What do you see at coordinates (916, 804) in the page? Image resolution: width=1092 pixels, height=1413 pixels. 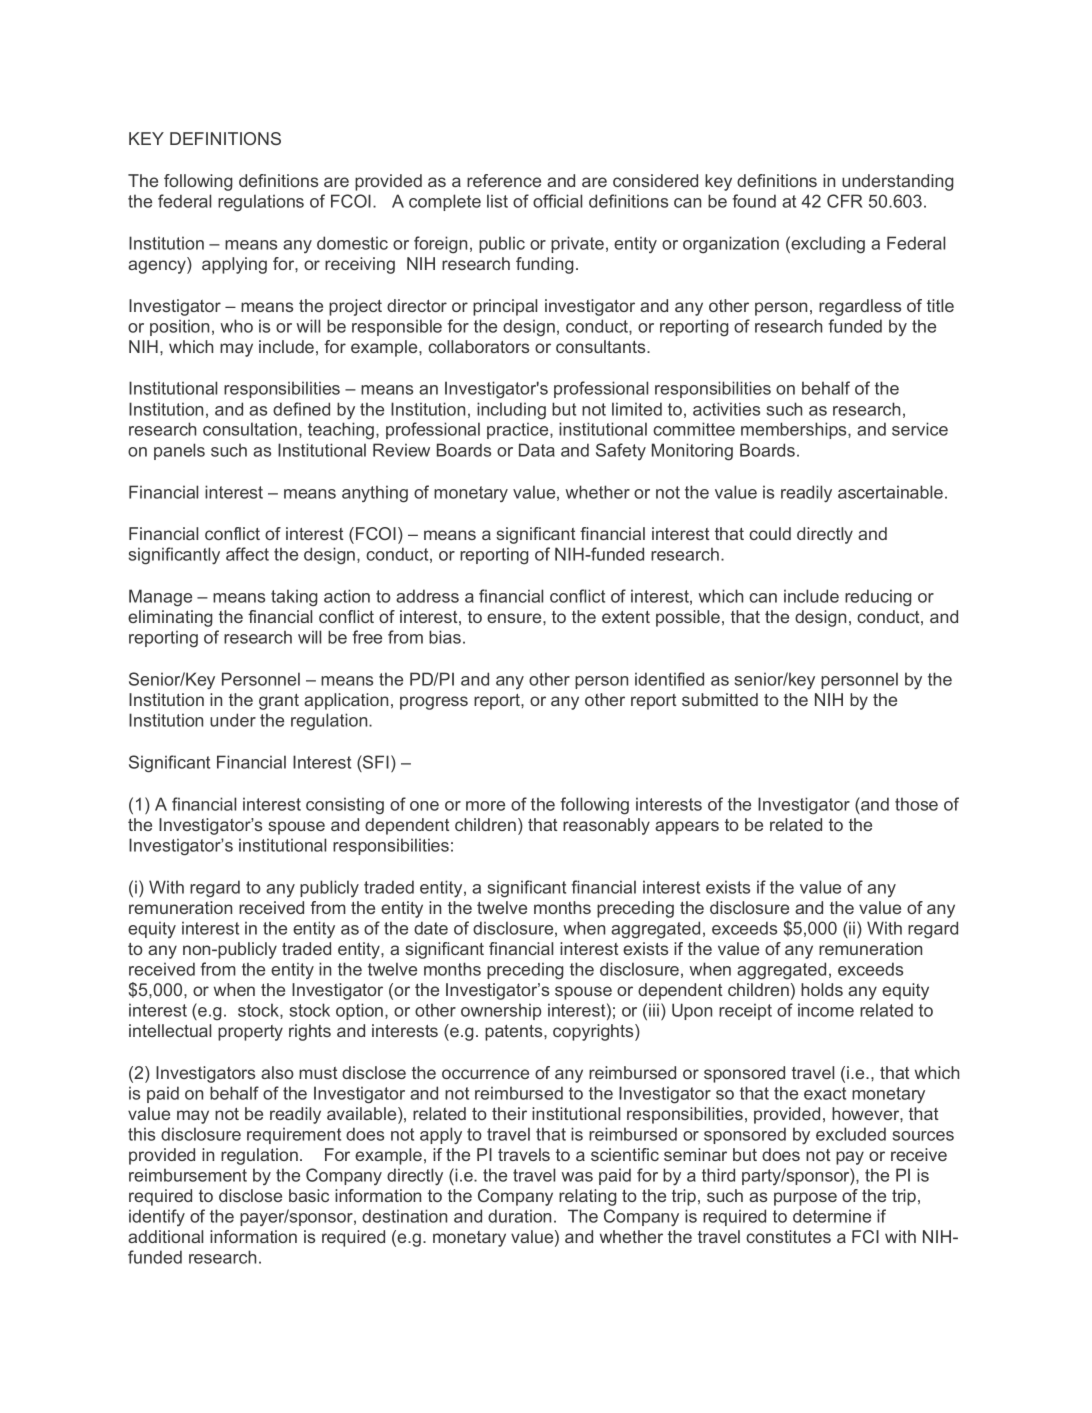 I see `those` at bounding box center [916, 804].
